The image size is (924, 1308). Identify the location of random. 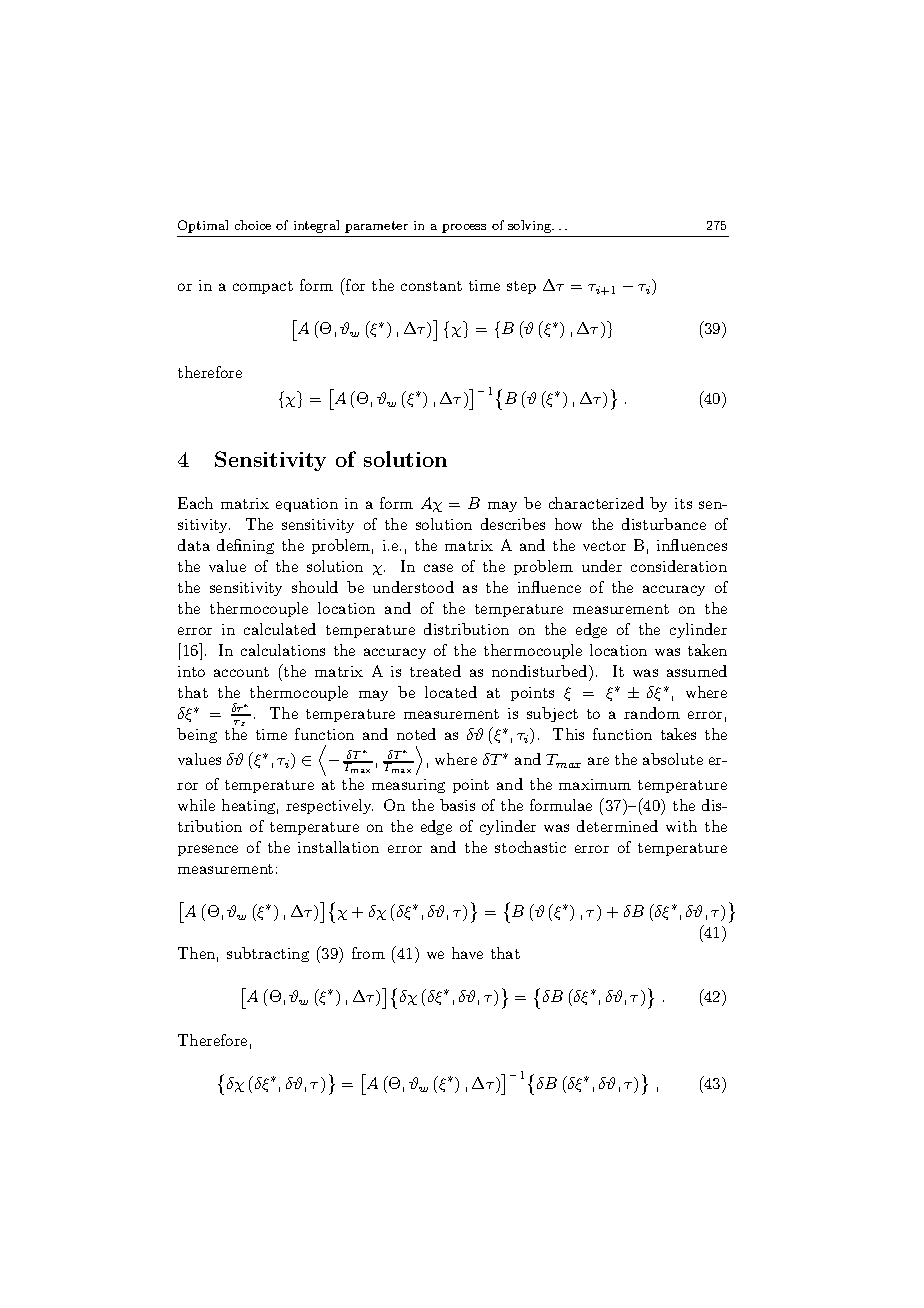
(652, 713).
